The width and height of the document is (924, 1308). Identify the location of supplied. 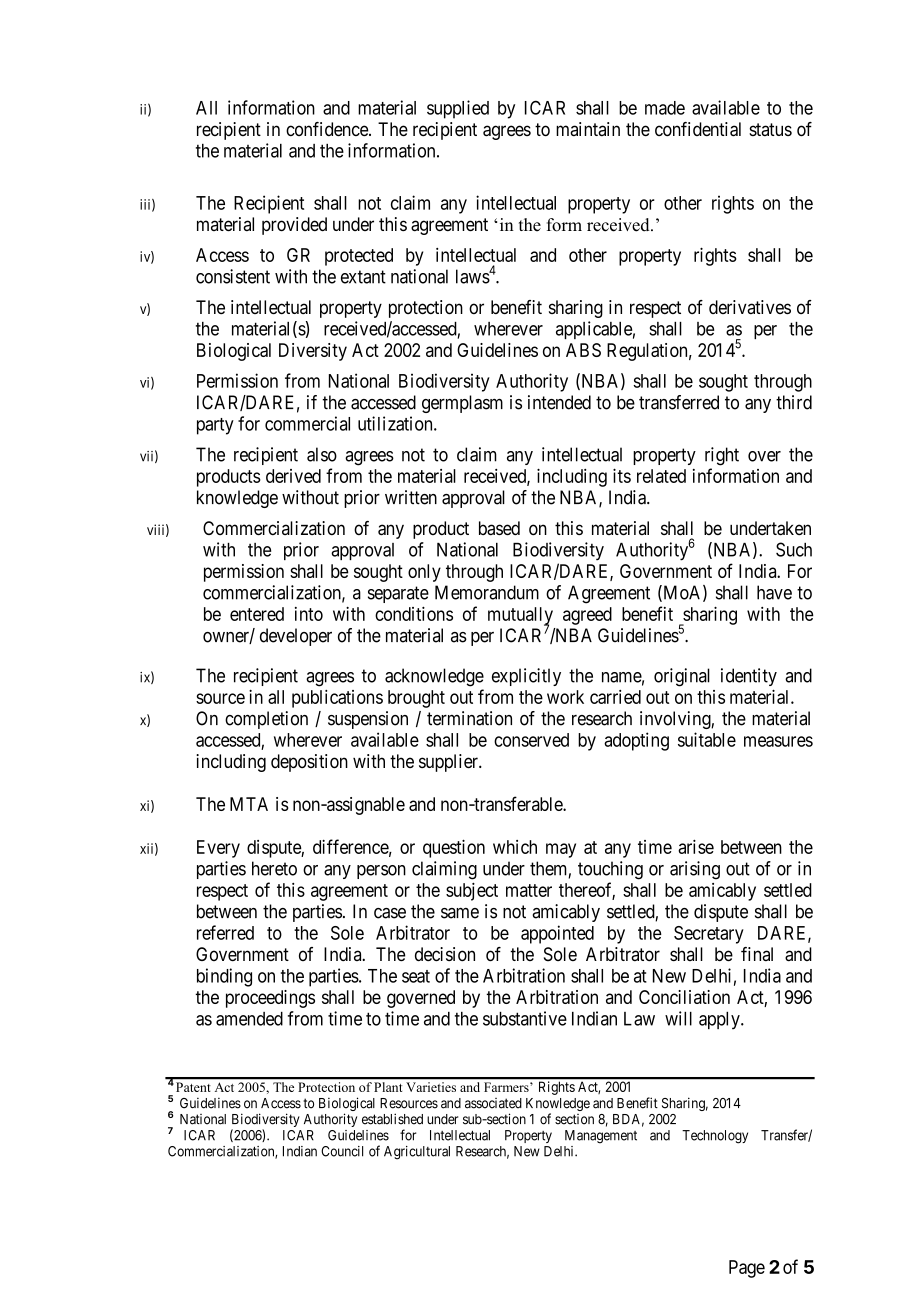
(458, 109).
